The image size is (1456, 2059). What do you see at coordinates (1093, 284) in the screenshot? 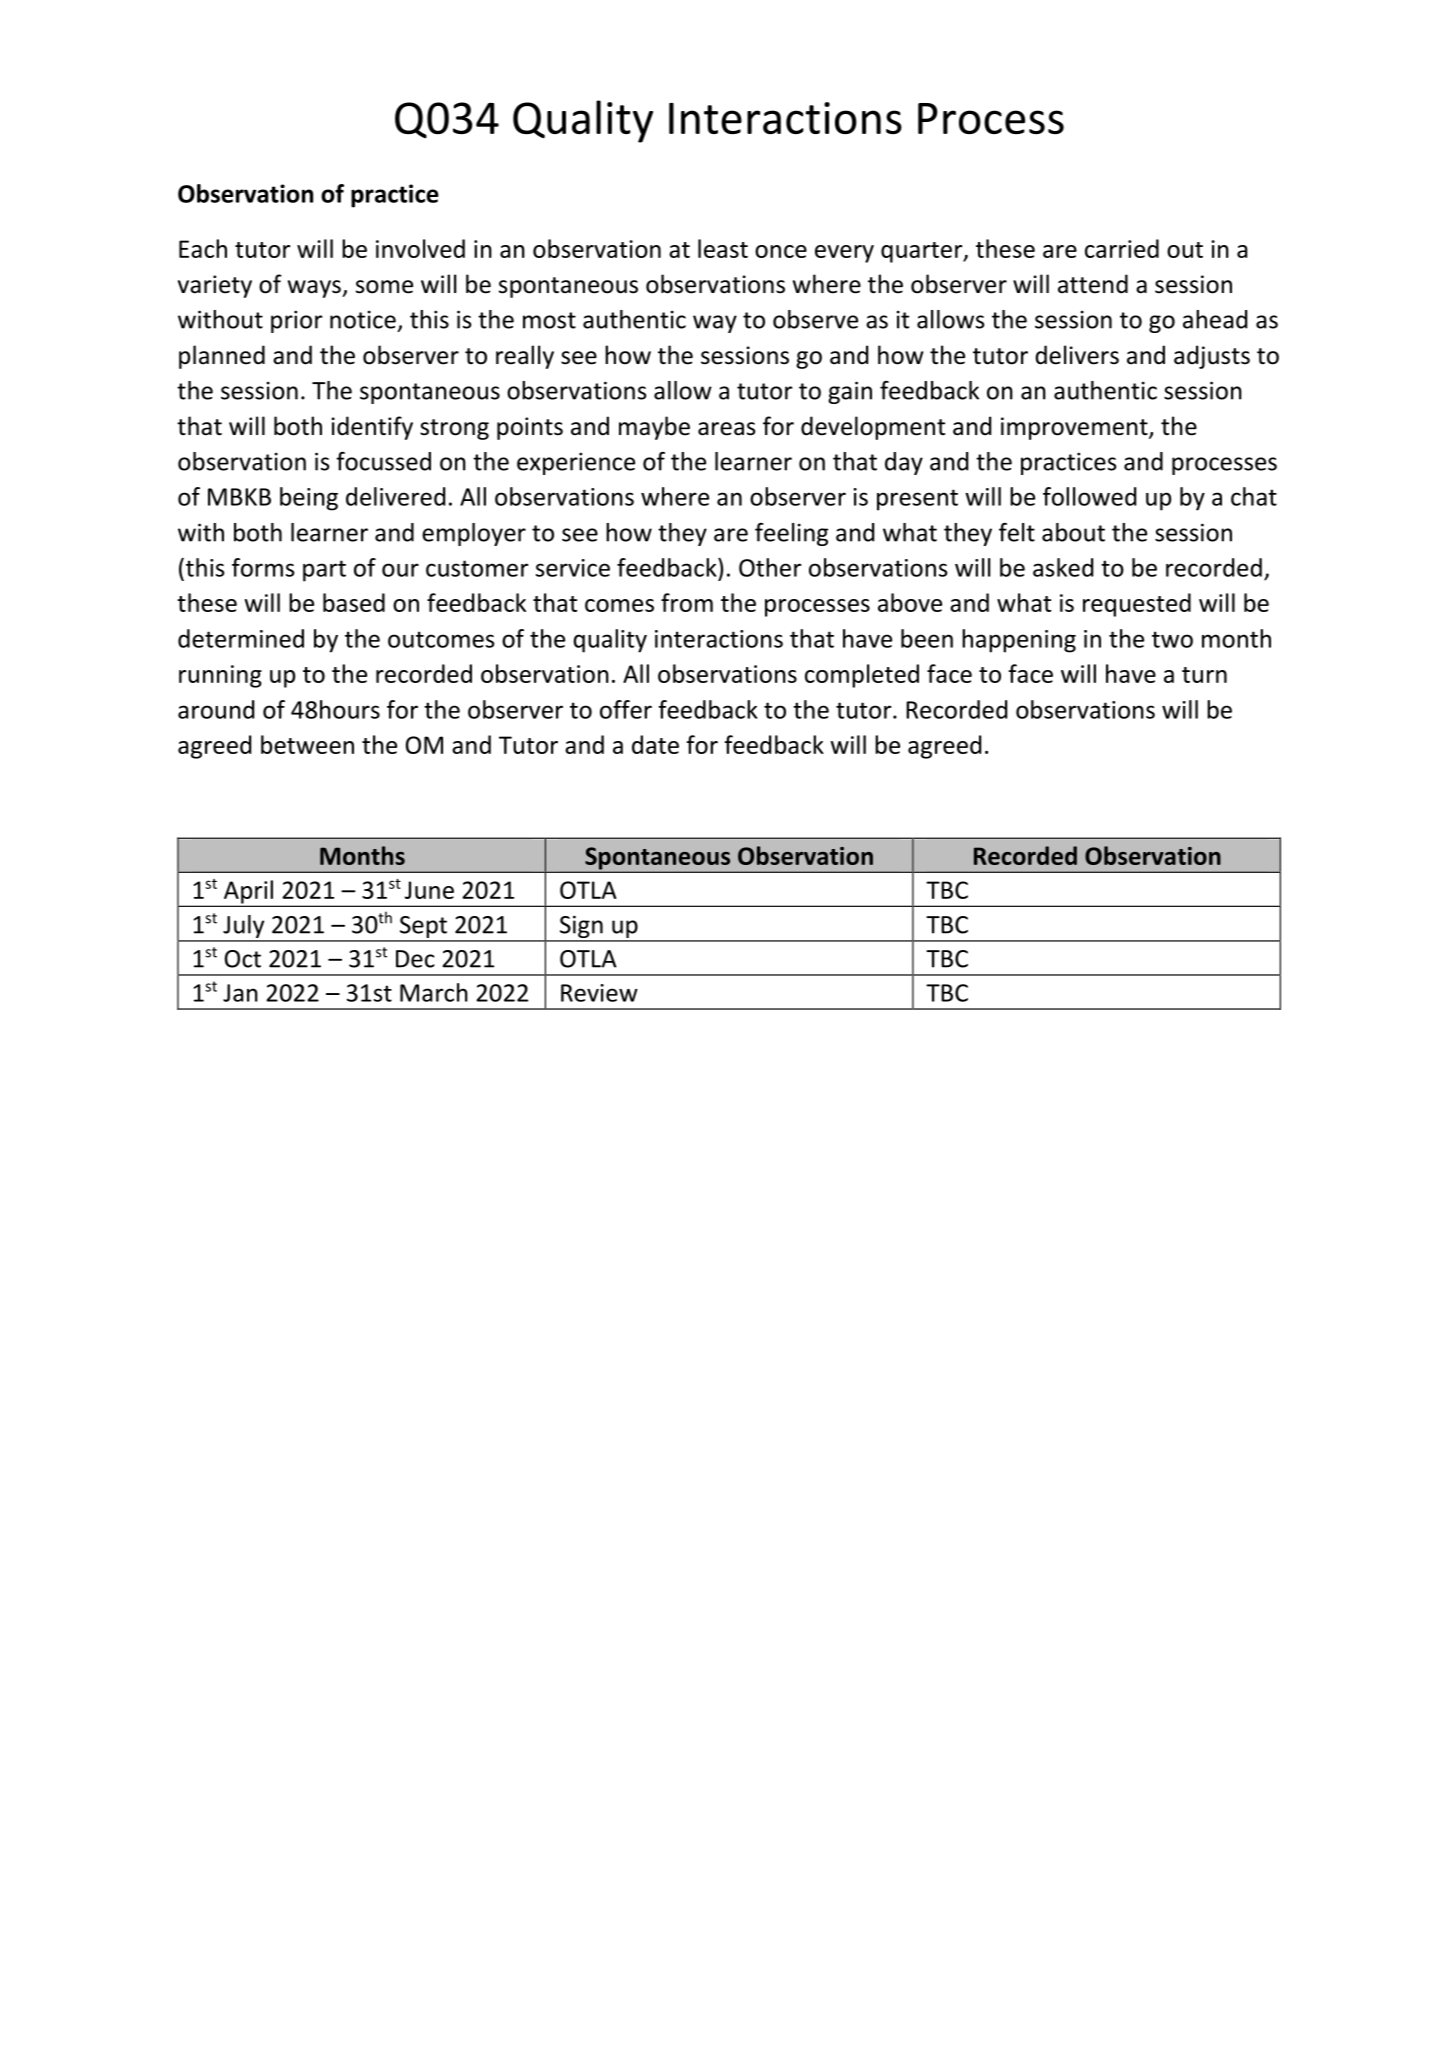
I see `attend` at bounding box center [1093, 284].
